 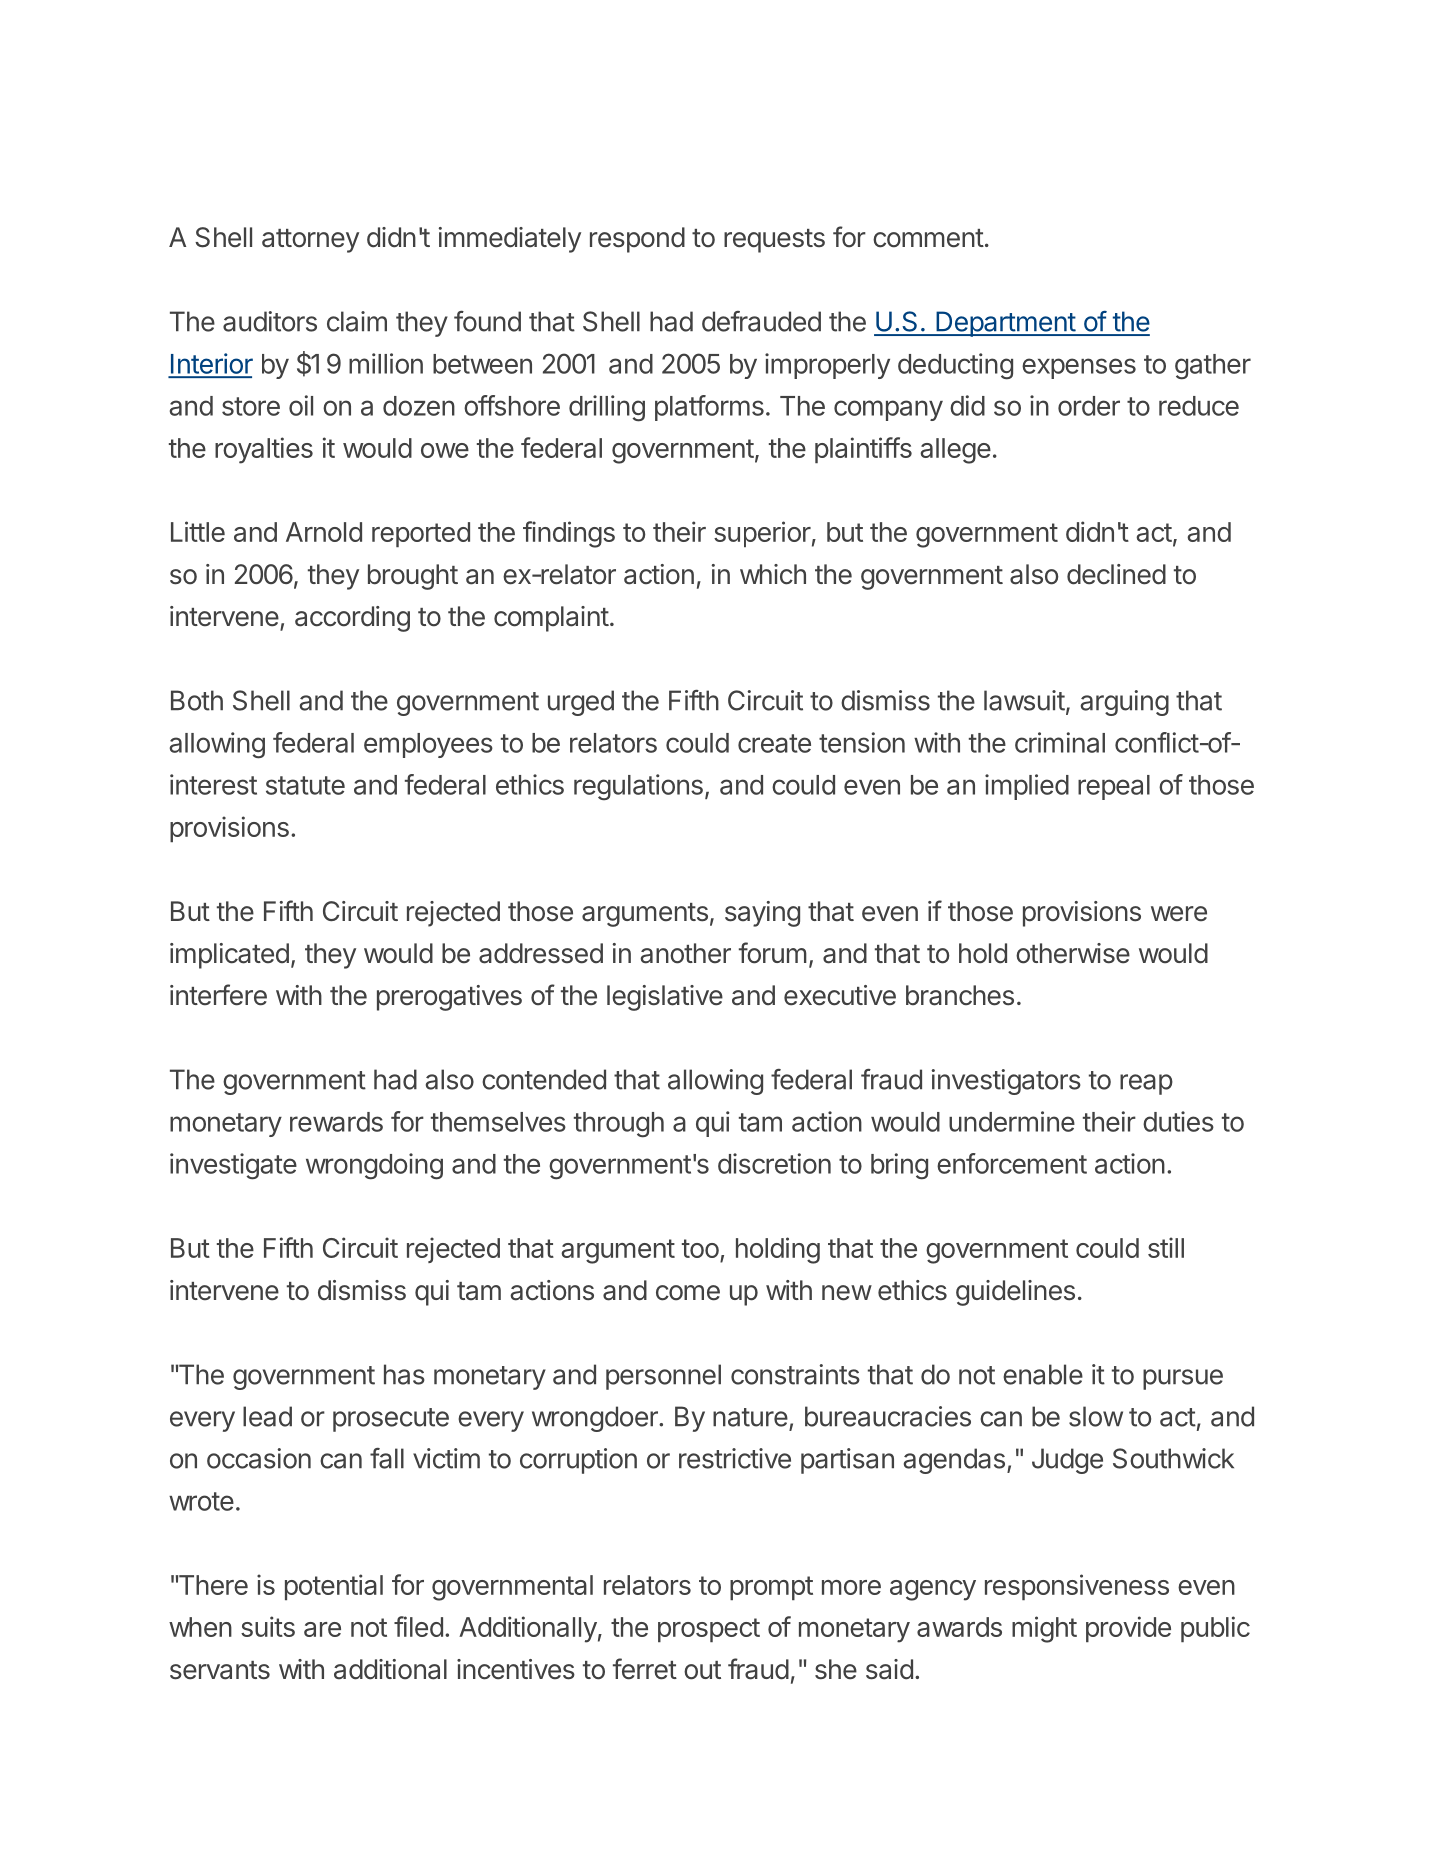 I want to click on requests, so click(x=774, y=241).
